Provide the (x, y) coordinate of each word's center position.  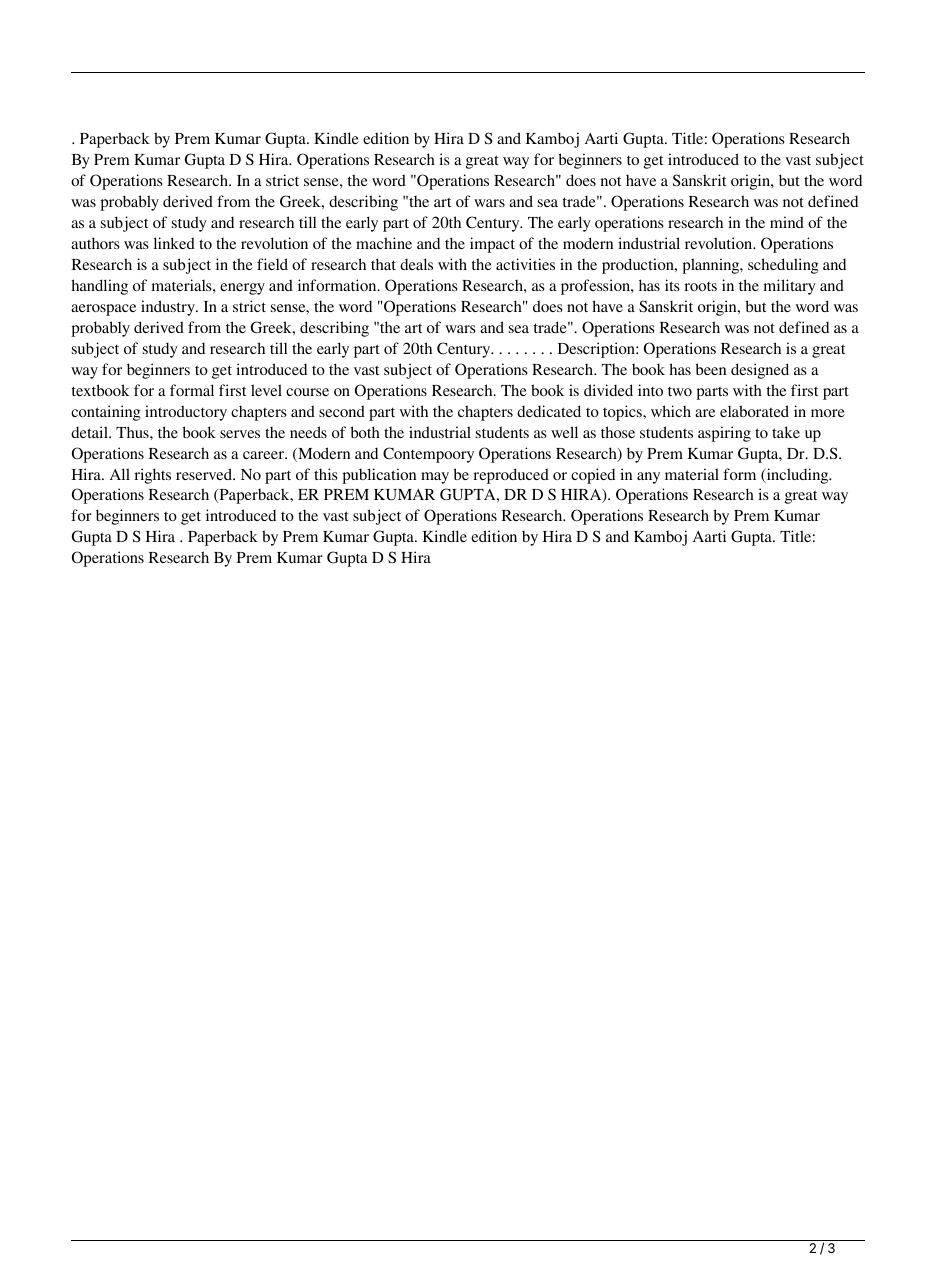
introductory (186, 413)
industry (169, 308)
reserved (205, 474)
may (435, 478)
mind (787, 222)
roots (701, 286)
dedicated (549, 411)
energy (242, 289)
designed (760, 371)
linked (174, 243)
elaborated (754, 411)
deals (416, 264)
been (710, 369)
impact (492, 245)
